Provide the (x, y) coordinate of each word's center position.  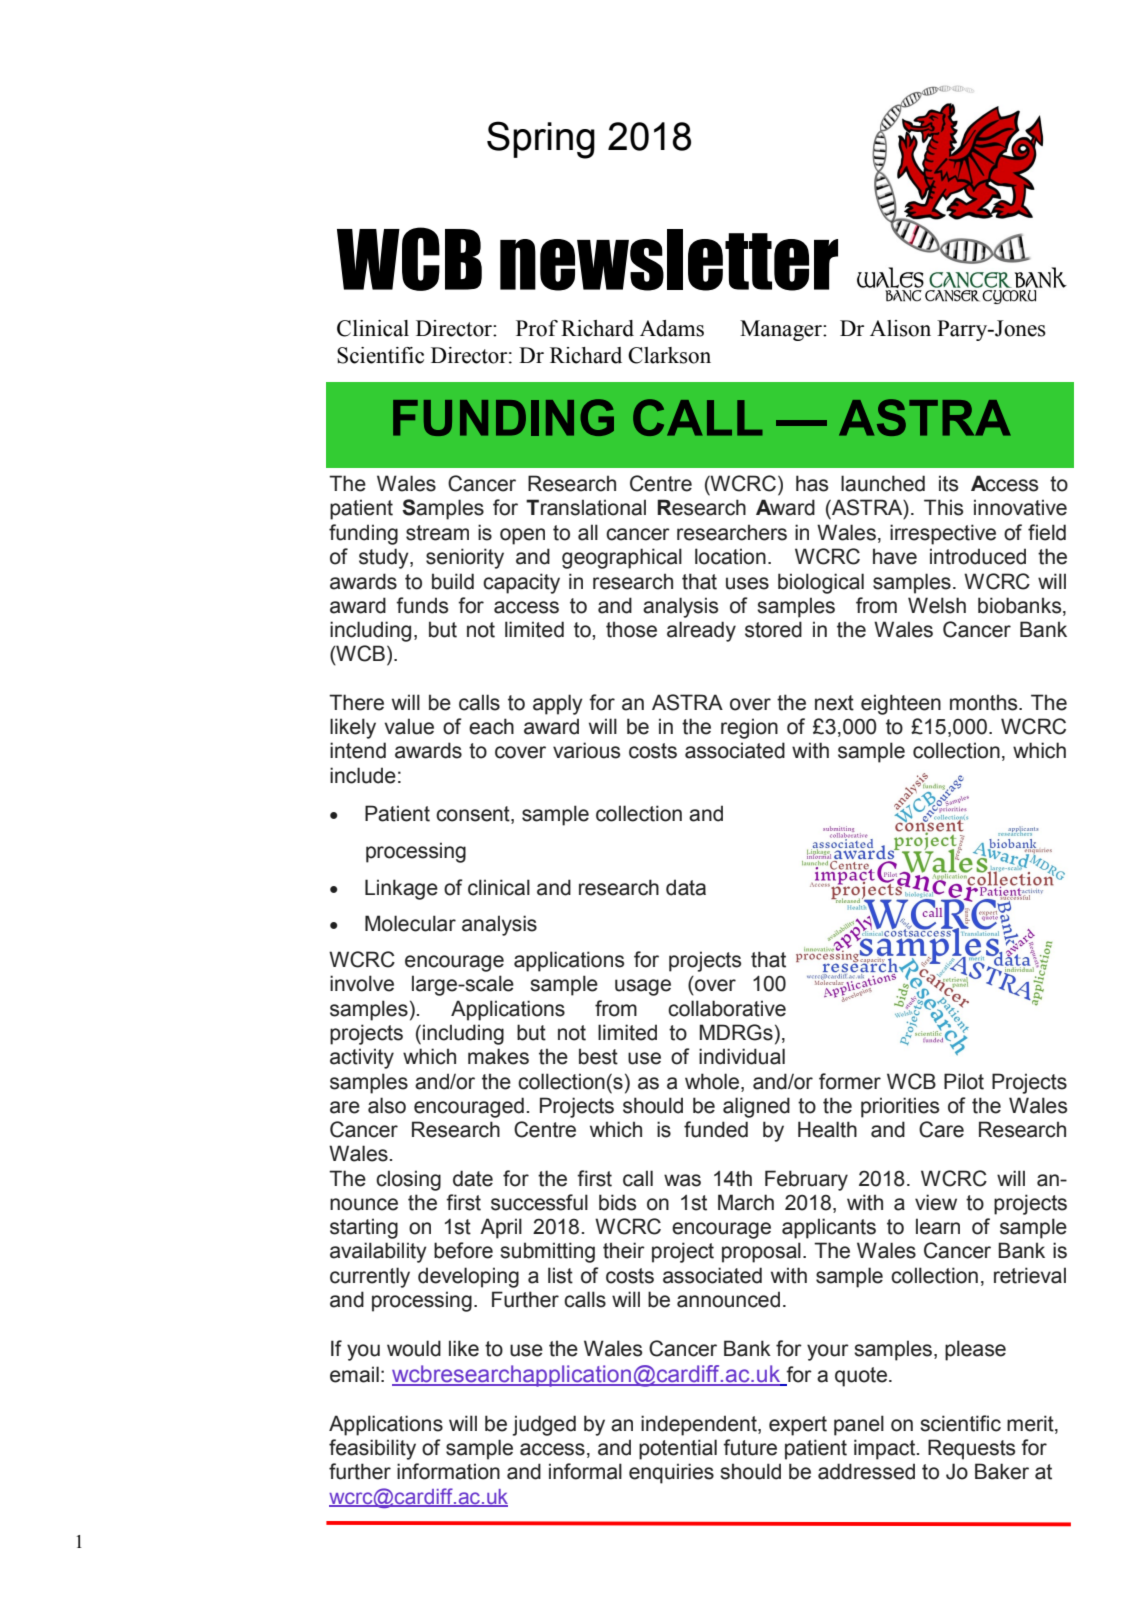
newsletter (669, 260)
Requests (971, 1449)
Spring (541, 140)
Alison (900, 328)
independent (700, 1425)
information (448, 1471)
